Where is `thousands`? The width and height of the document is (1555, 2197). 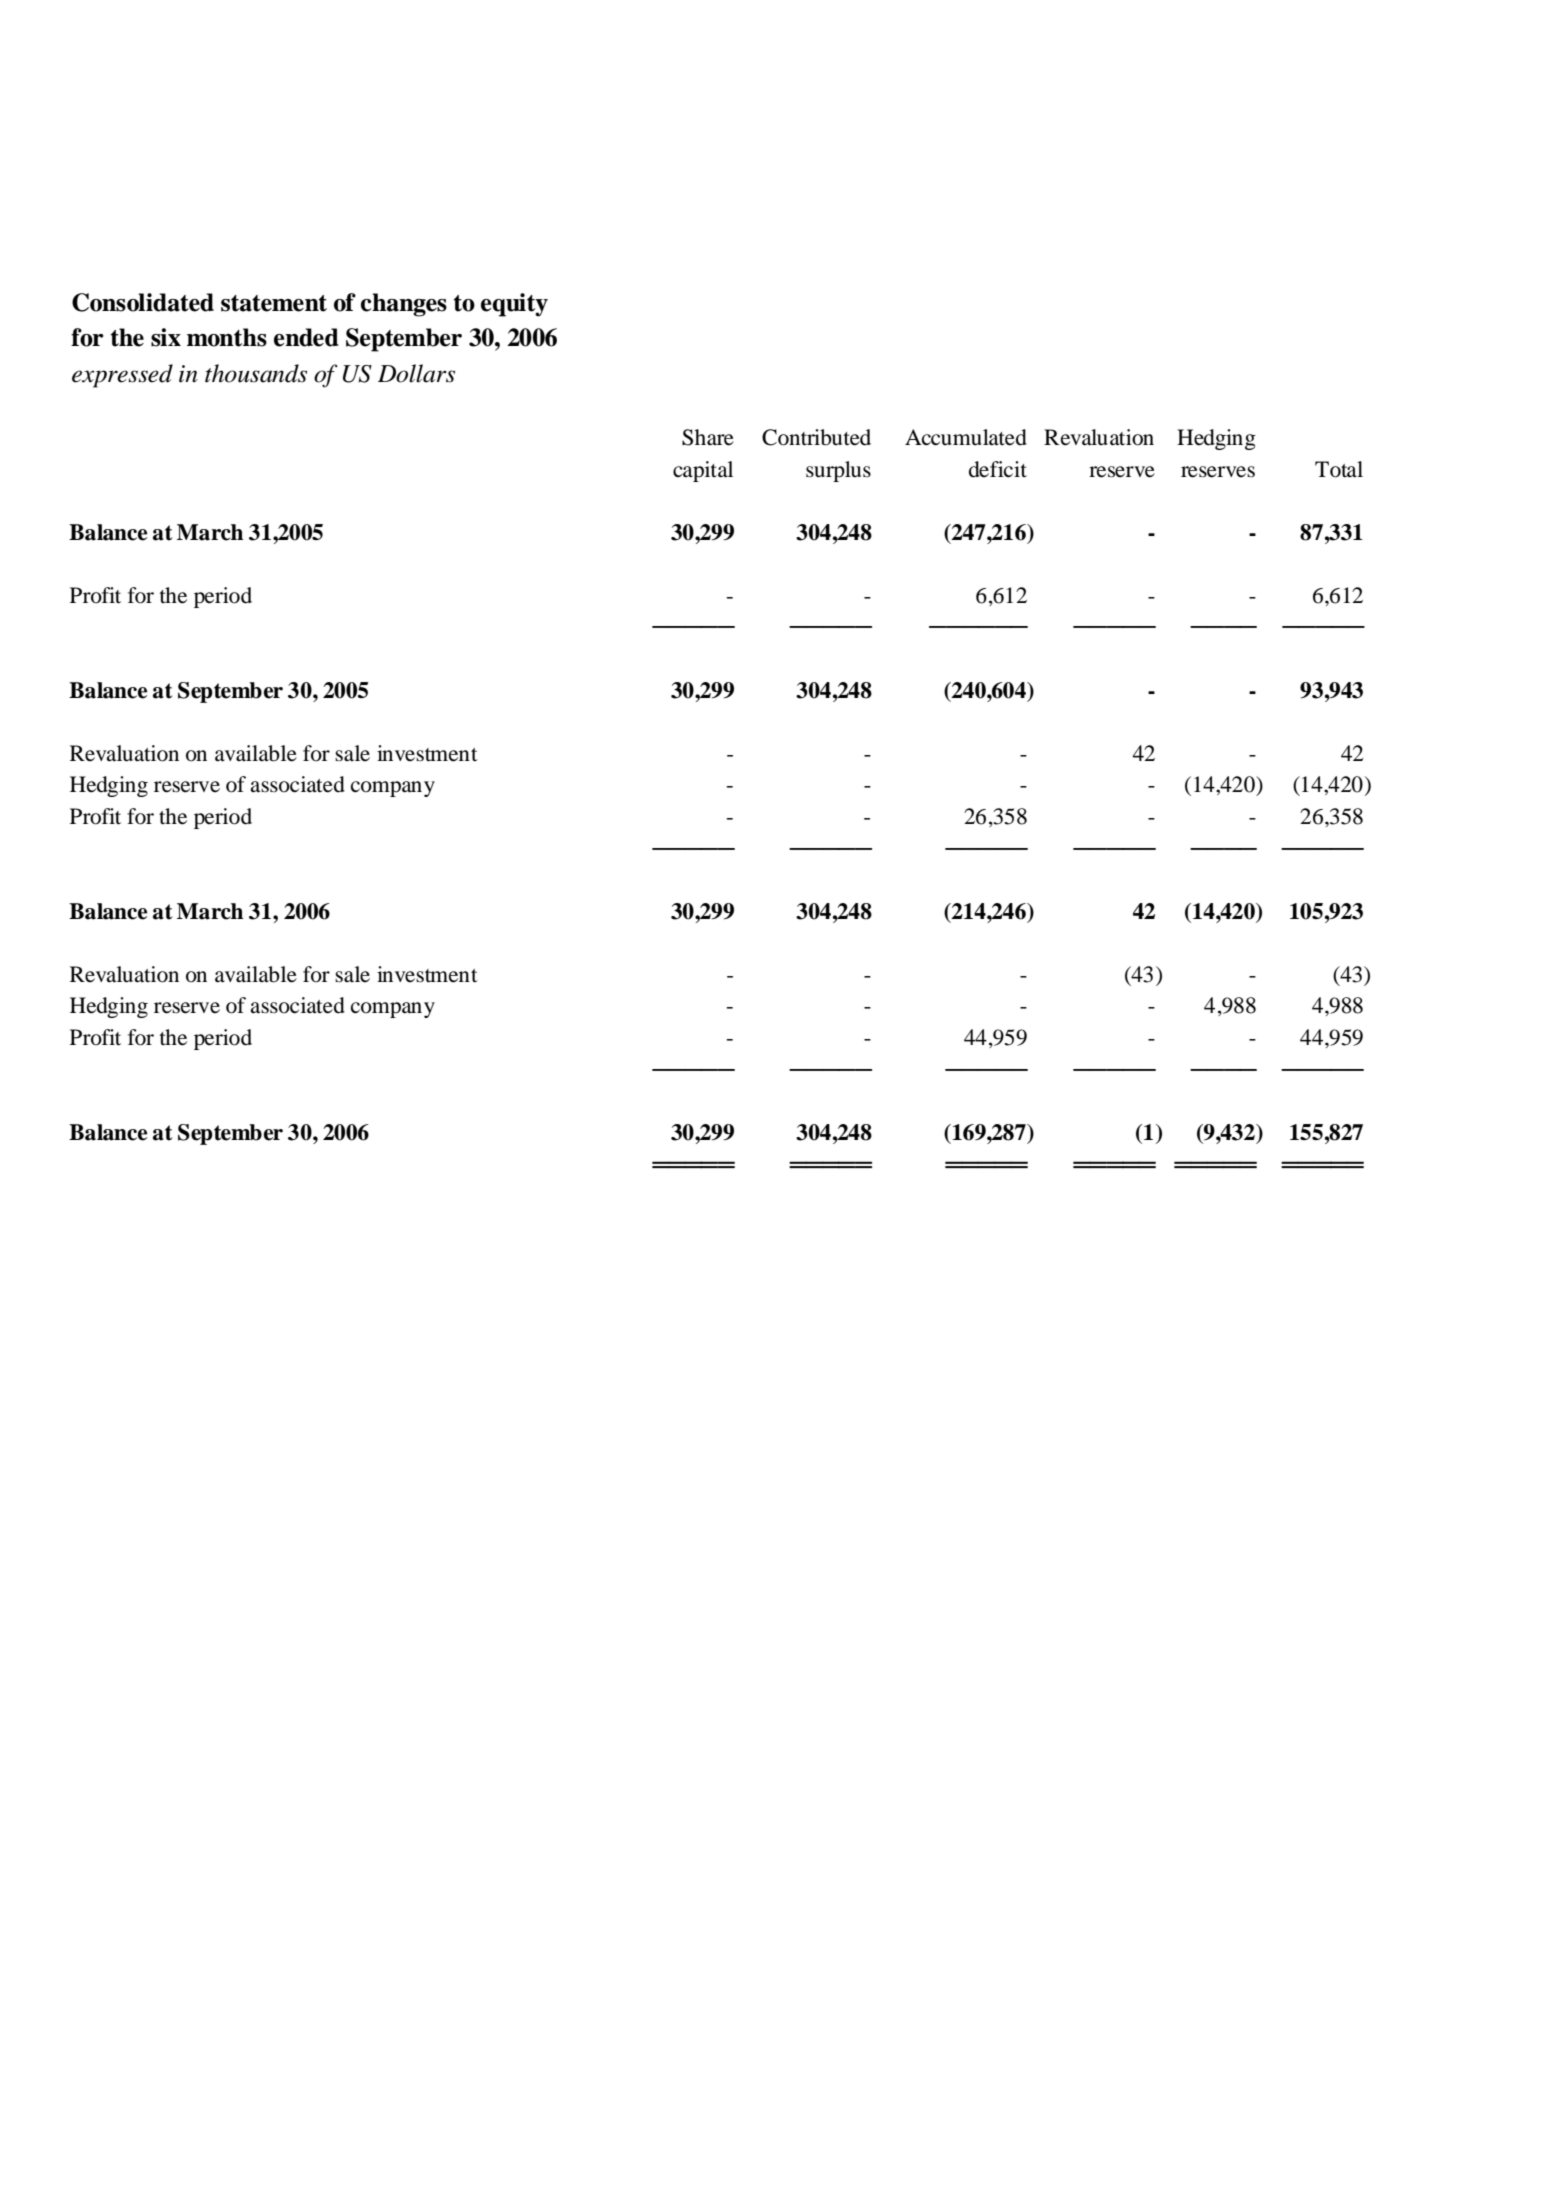
thousands is located at coordinates (256, 373).
